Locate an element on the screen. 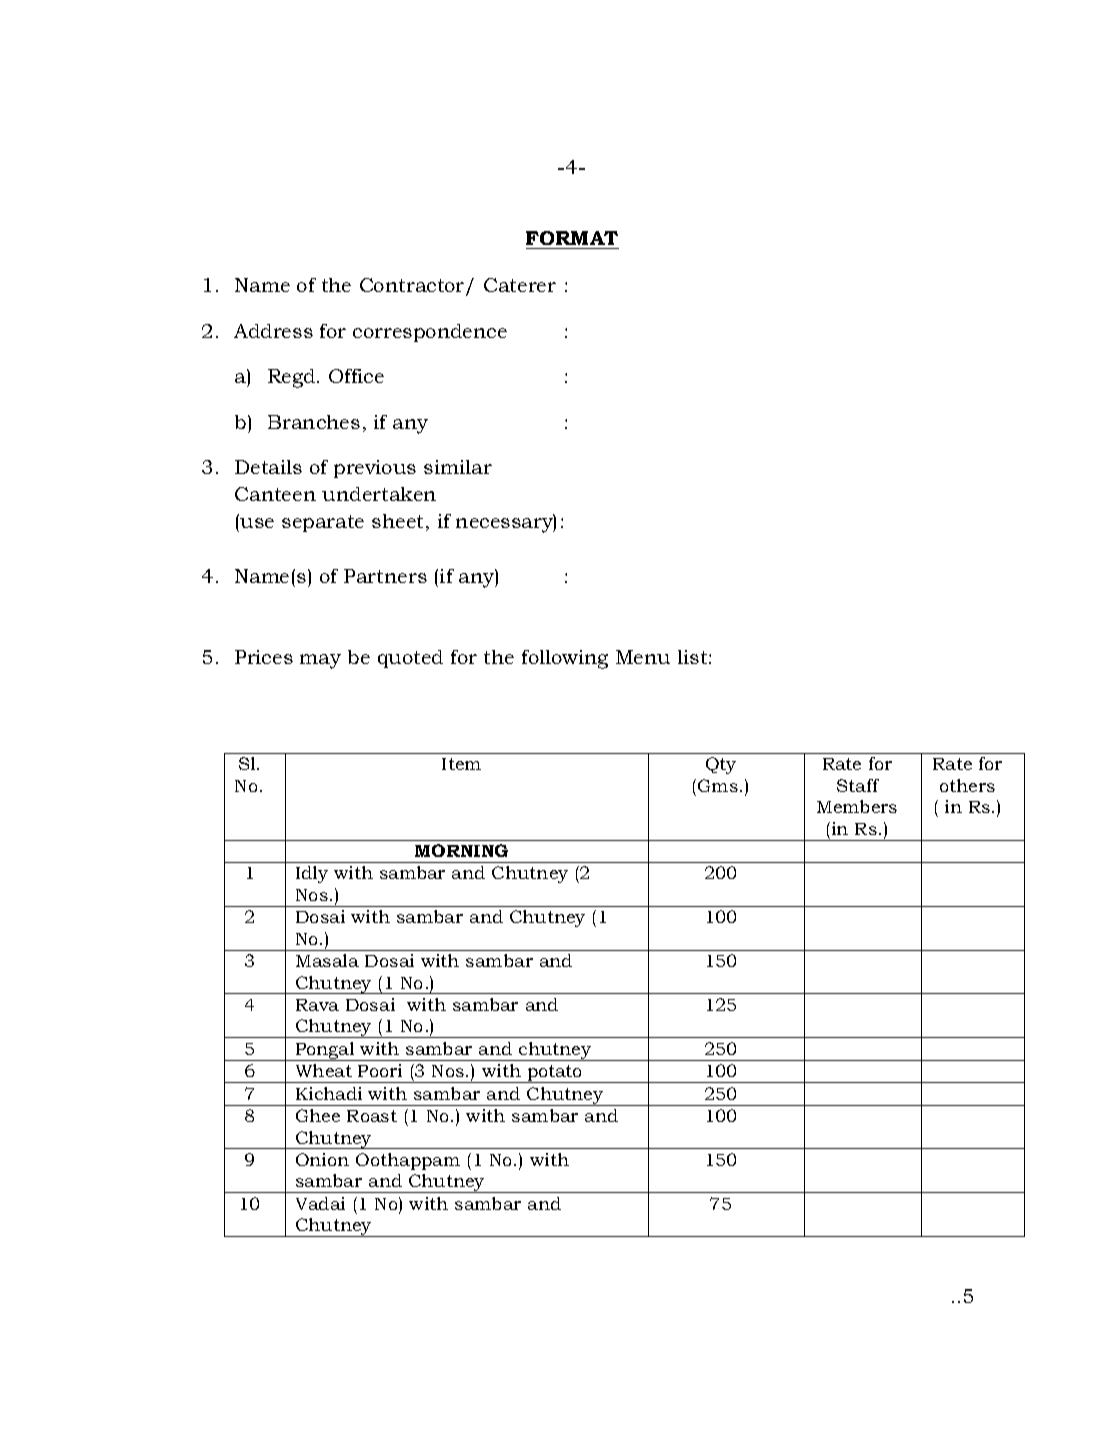 This screenshot has height=1449, width=1120. Idly is located at coordinates (312, 874).
